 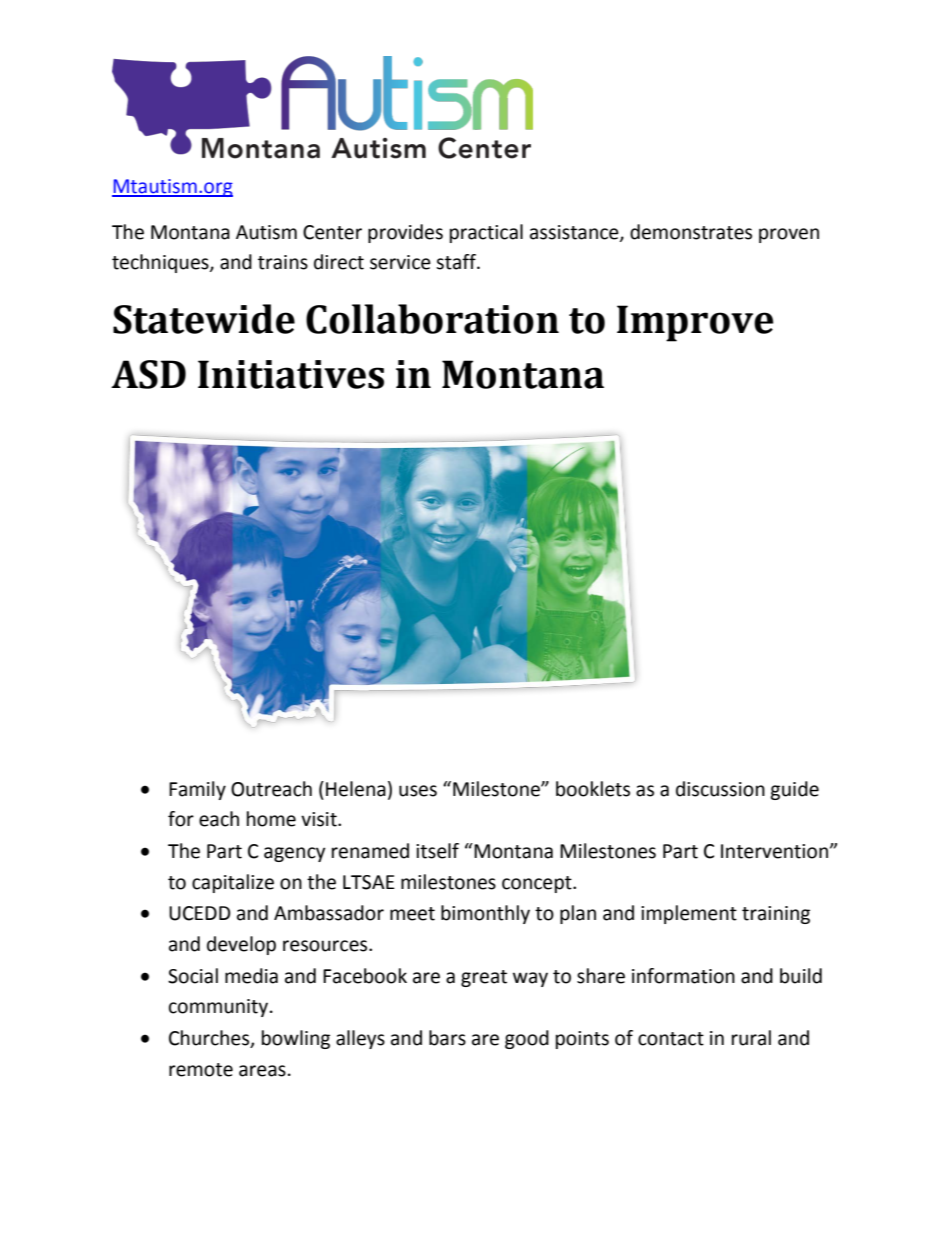 I want to click on Initiatives, so click(x=291, y=374).
